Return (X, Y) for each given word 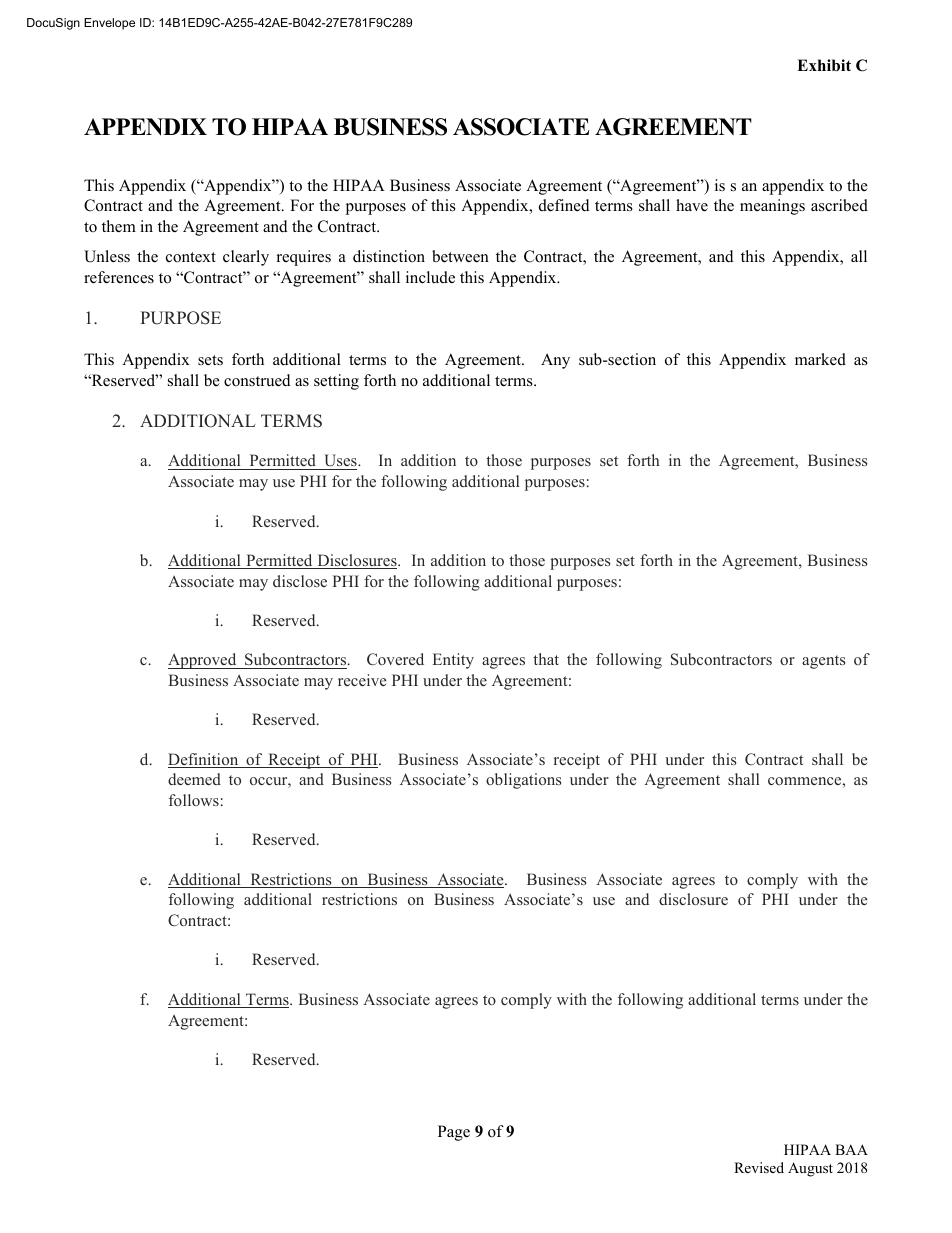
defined (564, 205)
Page (454, 1133)
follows (194, 800)
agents (823, 662)
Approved (203, 661)
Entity (453, 661)
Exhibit (824, 65)
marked (820, 359)
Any (555, 361)
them (119, 226)
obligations (523, 781)
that (546, 659)
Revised (759, 1167)
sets (210, 360)
